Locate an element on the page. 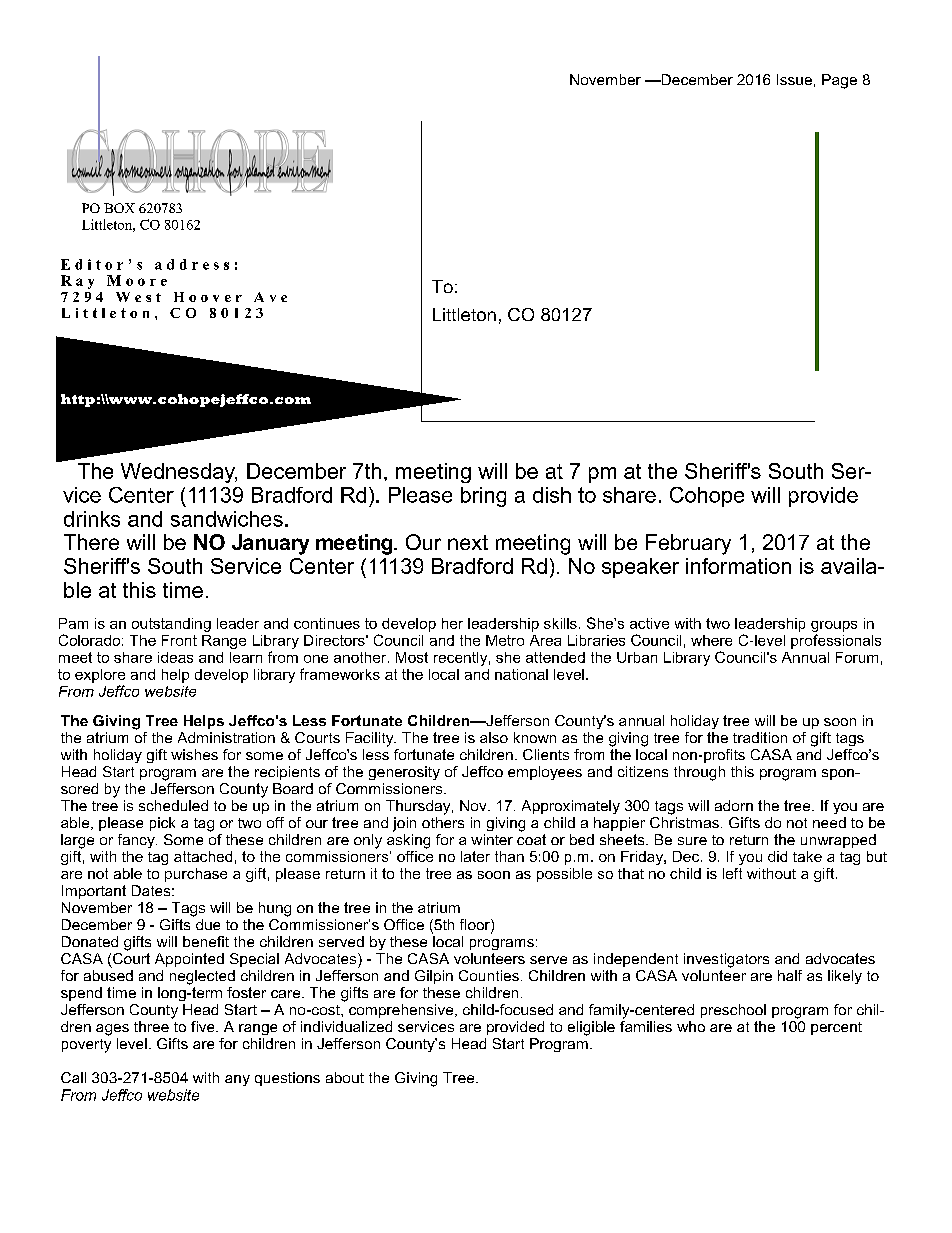 This page has width=952, height=1233. wishes is located at coordinates (194, 754).
